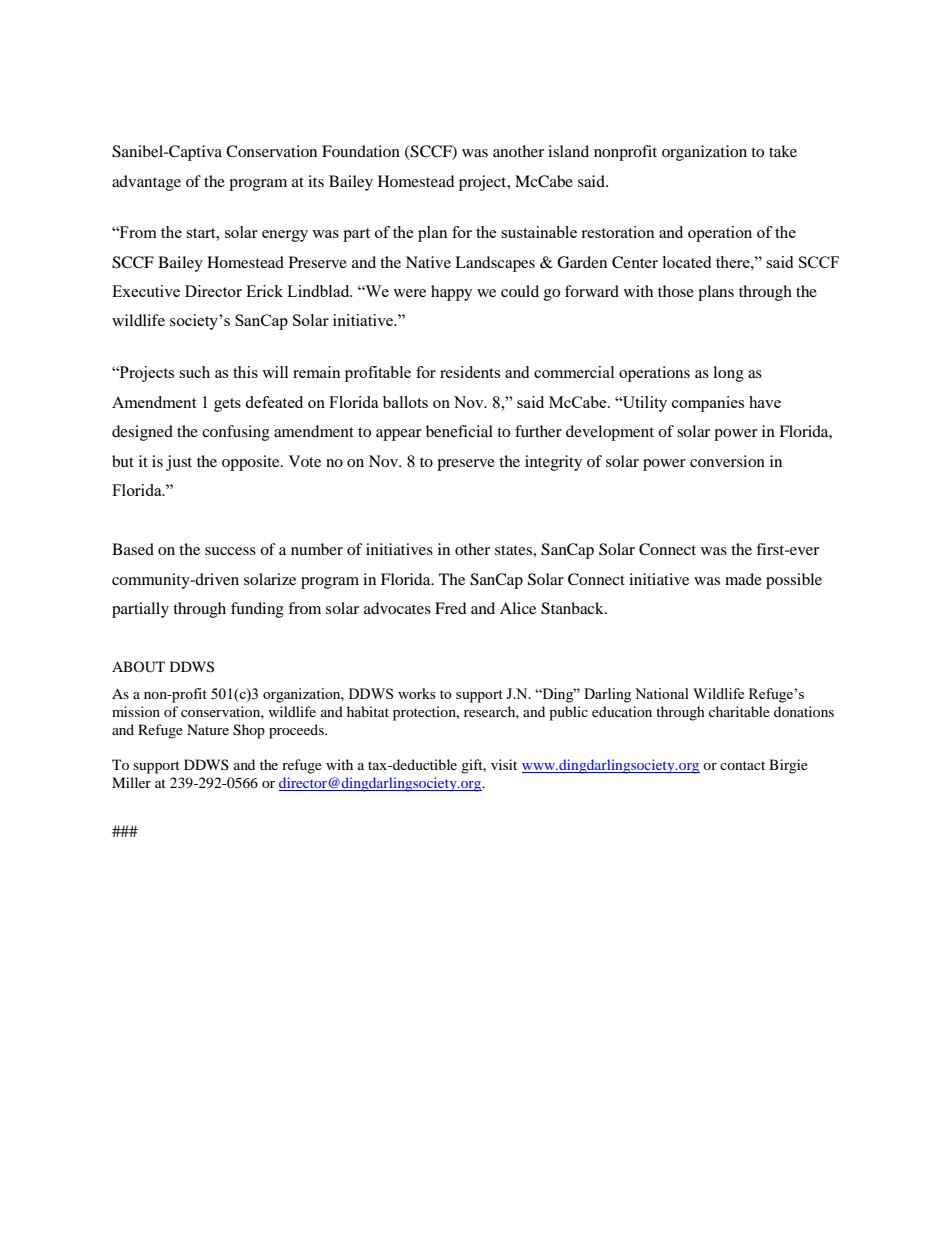 The height and width of the page is (1233, 952). Describe the element at coordinates (230, 551) in the page. I see `success` at that location.
